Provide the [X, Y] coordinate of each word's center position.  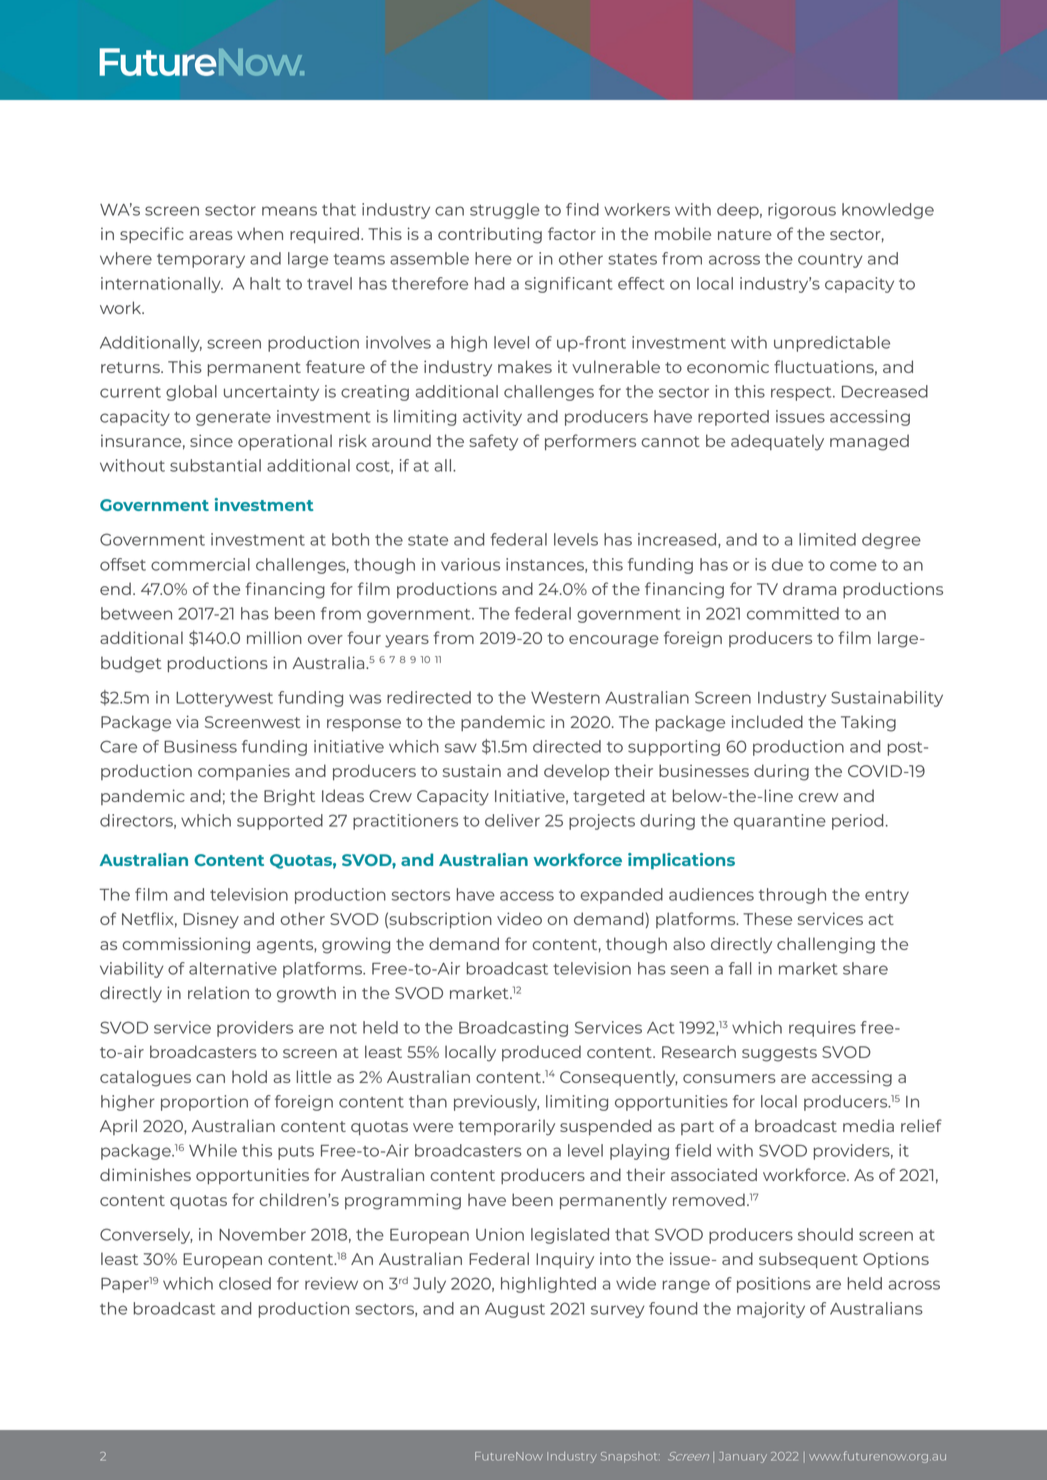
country [830, 261]
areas [211, 235]
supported [280, 822]
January [743, 1457]
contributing [490, 235]
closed [245, 1283]
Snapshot [630, 1457]
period [858, 822]
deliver [512, 820]
